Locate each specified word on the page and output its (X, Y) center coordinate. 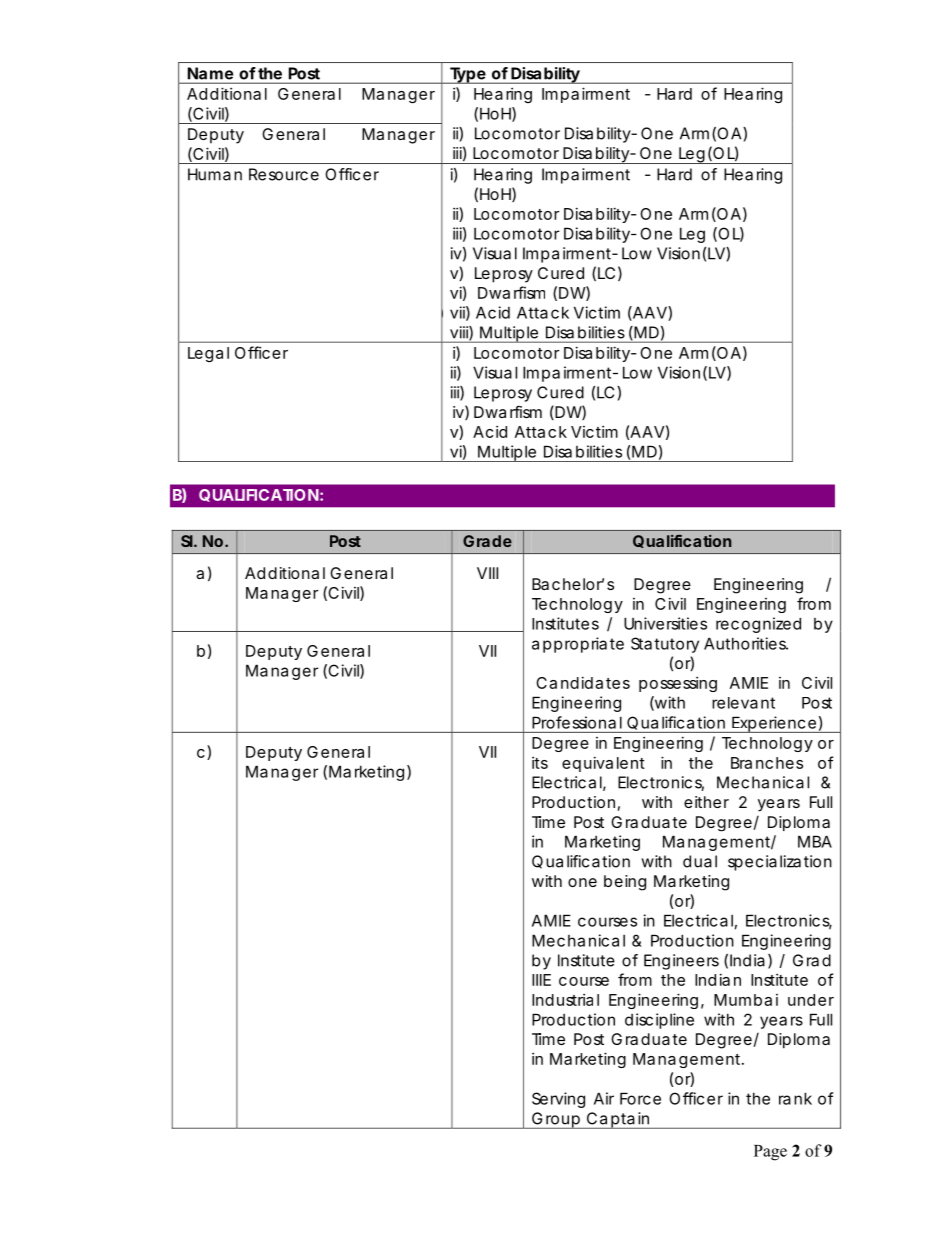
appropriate (578, 645)
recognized (758, 625)
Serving (558, 1100)
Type (467, 75)
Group (556, 1120)
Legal (208, 354)
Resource (284, 174)
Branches (767, 763)
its (540, 762)
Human (215, 174)
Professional (577, 722)
